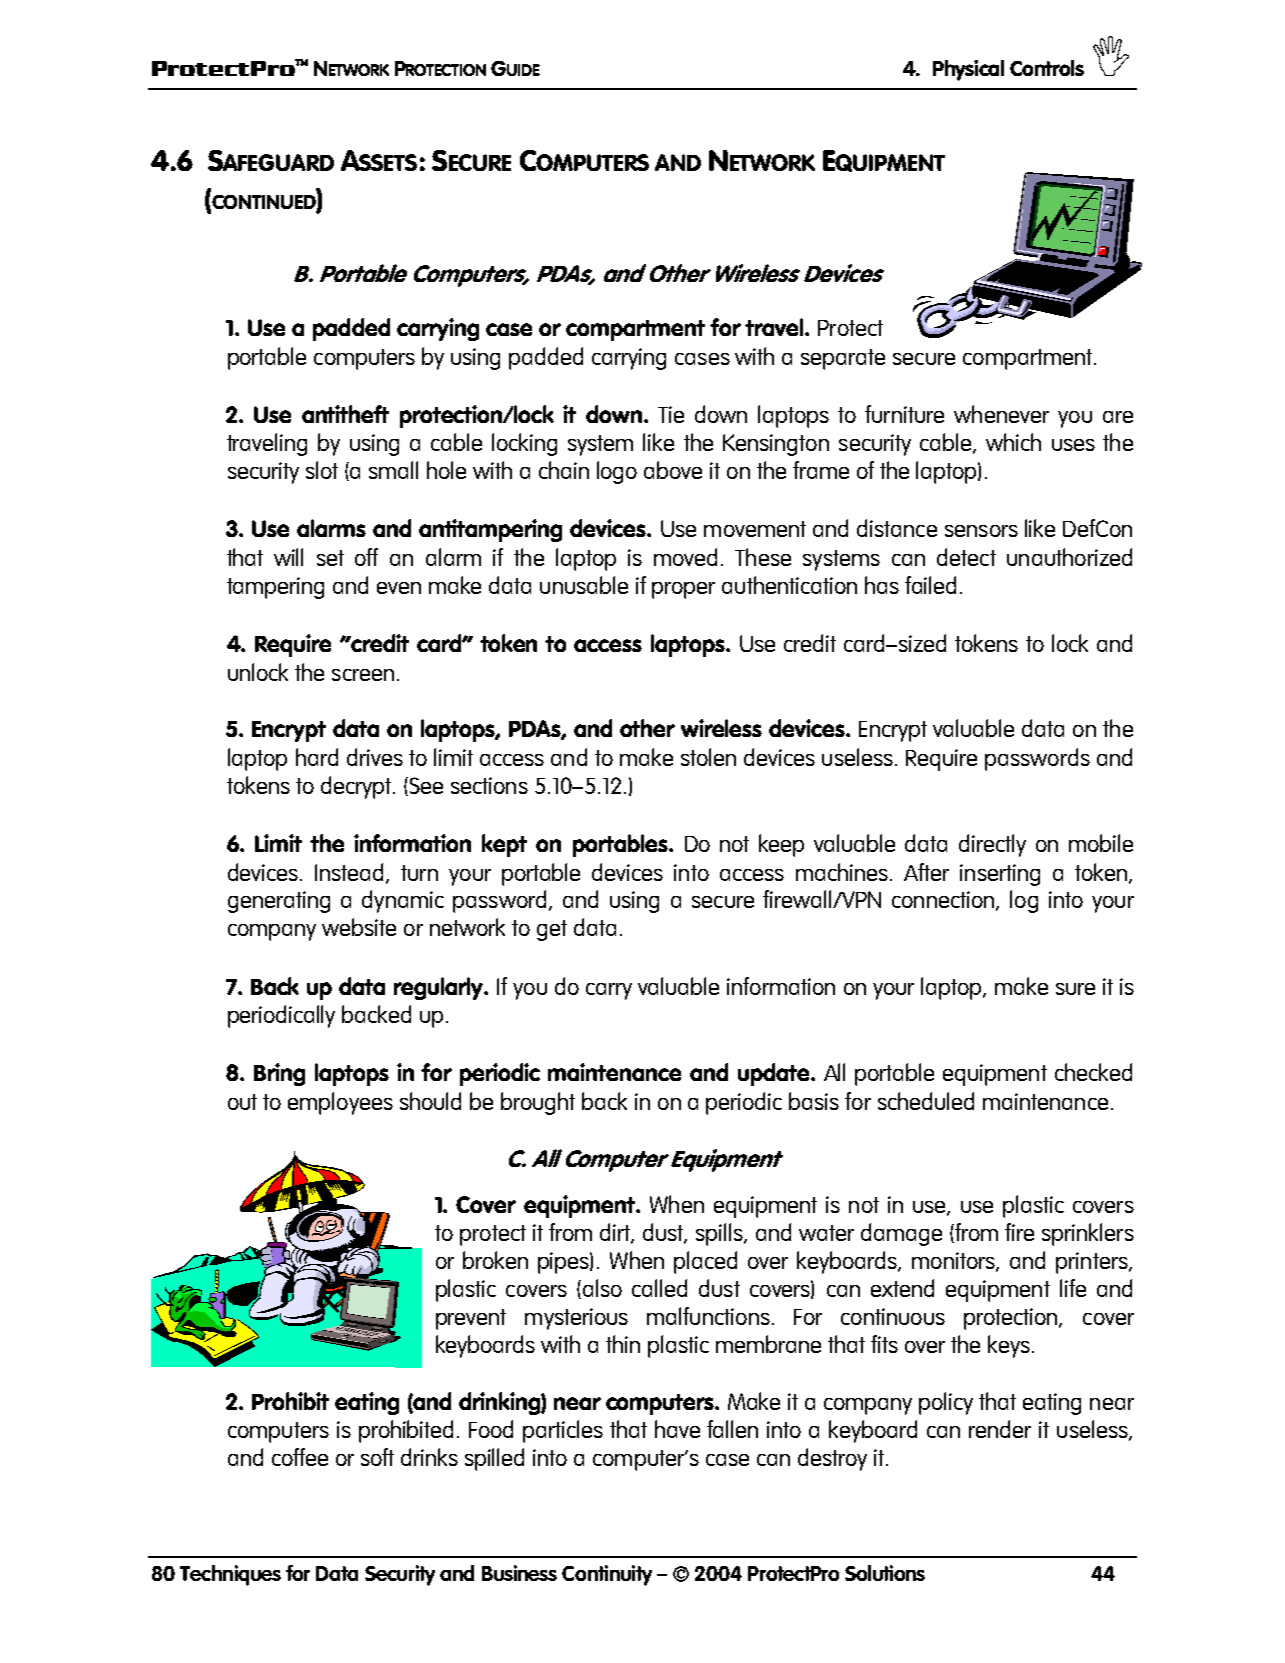  I want to click on checked, so click(1093, 1072).
